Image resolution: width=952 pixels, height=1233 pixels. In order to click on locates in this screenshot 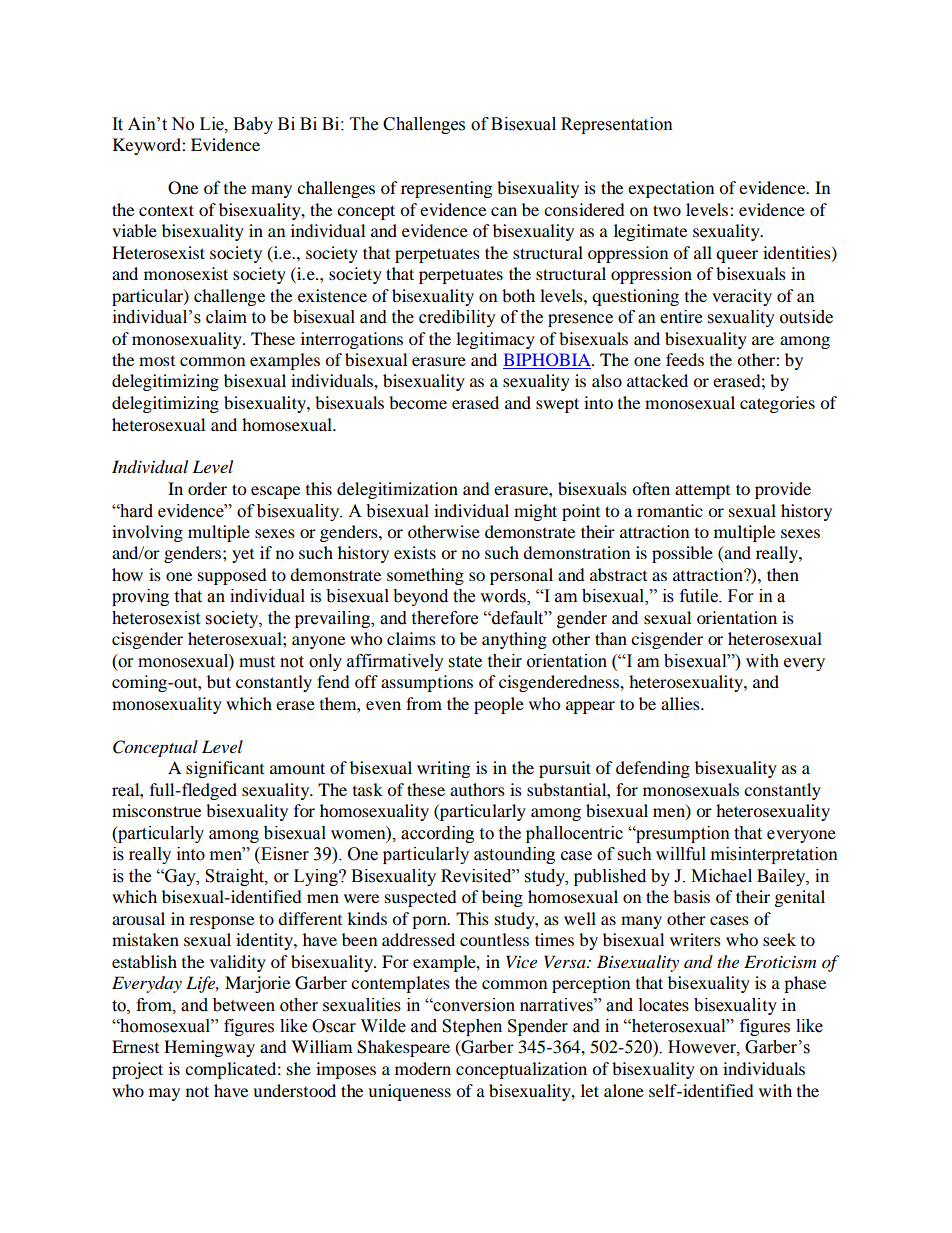, I will do `click(664, 1005)`.
